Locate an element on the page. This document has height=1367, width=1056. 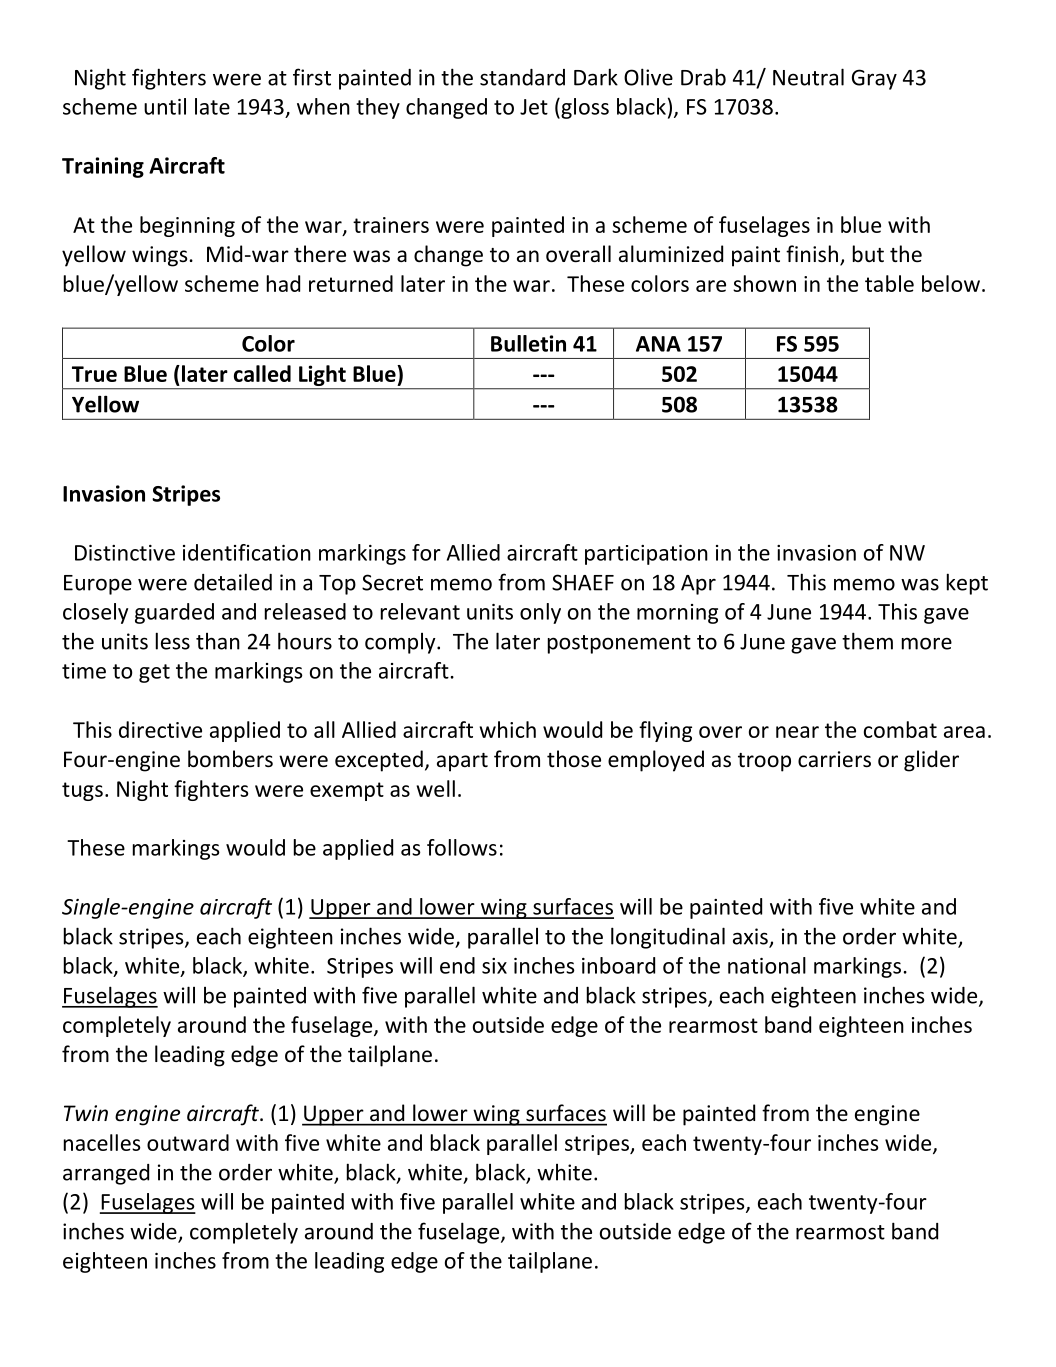
guarded is located at coordinates (174, 613).
